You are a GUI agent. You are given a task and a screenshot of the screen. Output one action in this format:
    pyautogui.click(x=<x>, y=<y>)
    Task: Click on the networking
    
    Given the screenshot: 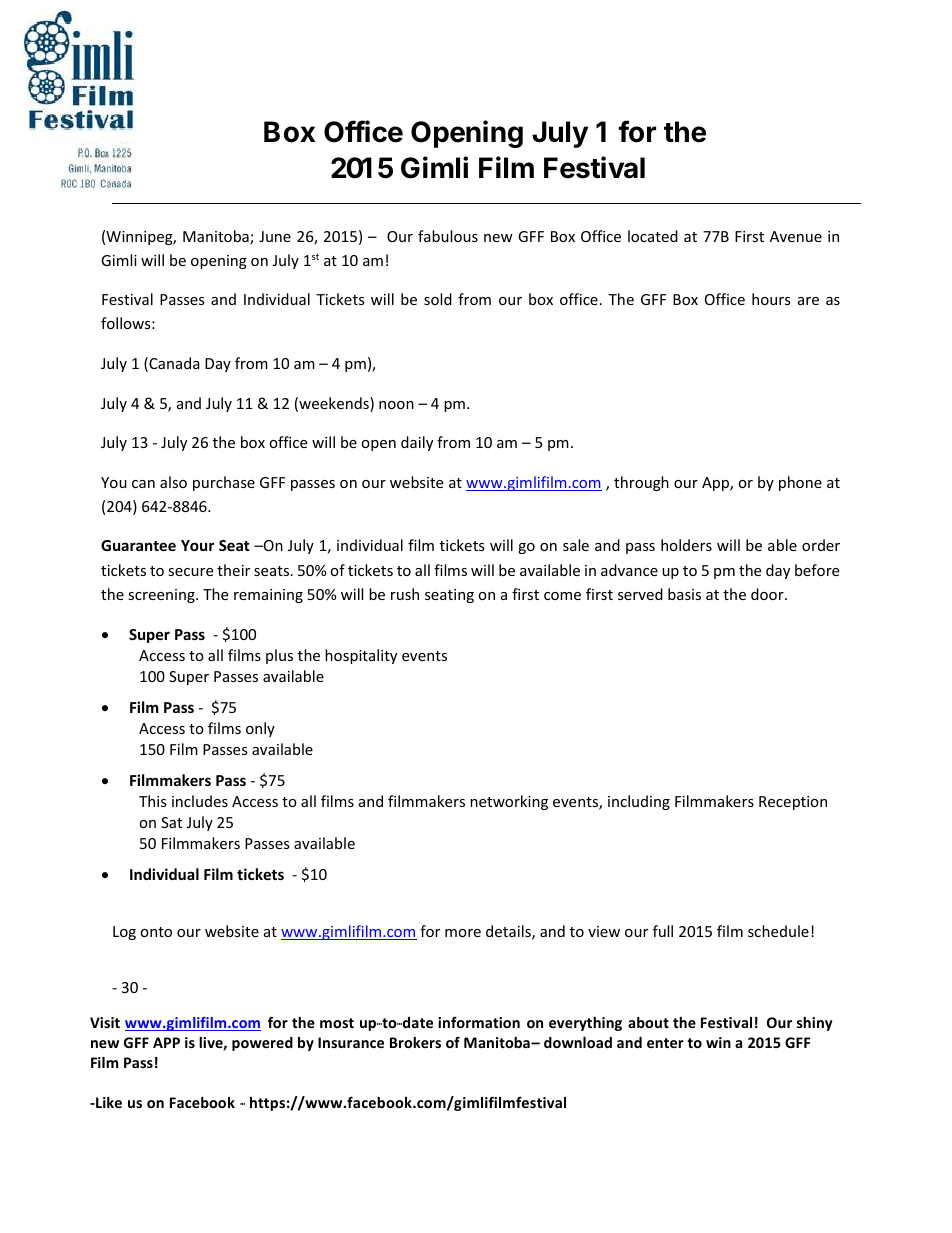 What is the action you would take?
    pyautogui.click(x=509, y=802)
